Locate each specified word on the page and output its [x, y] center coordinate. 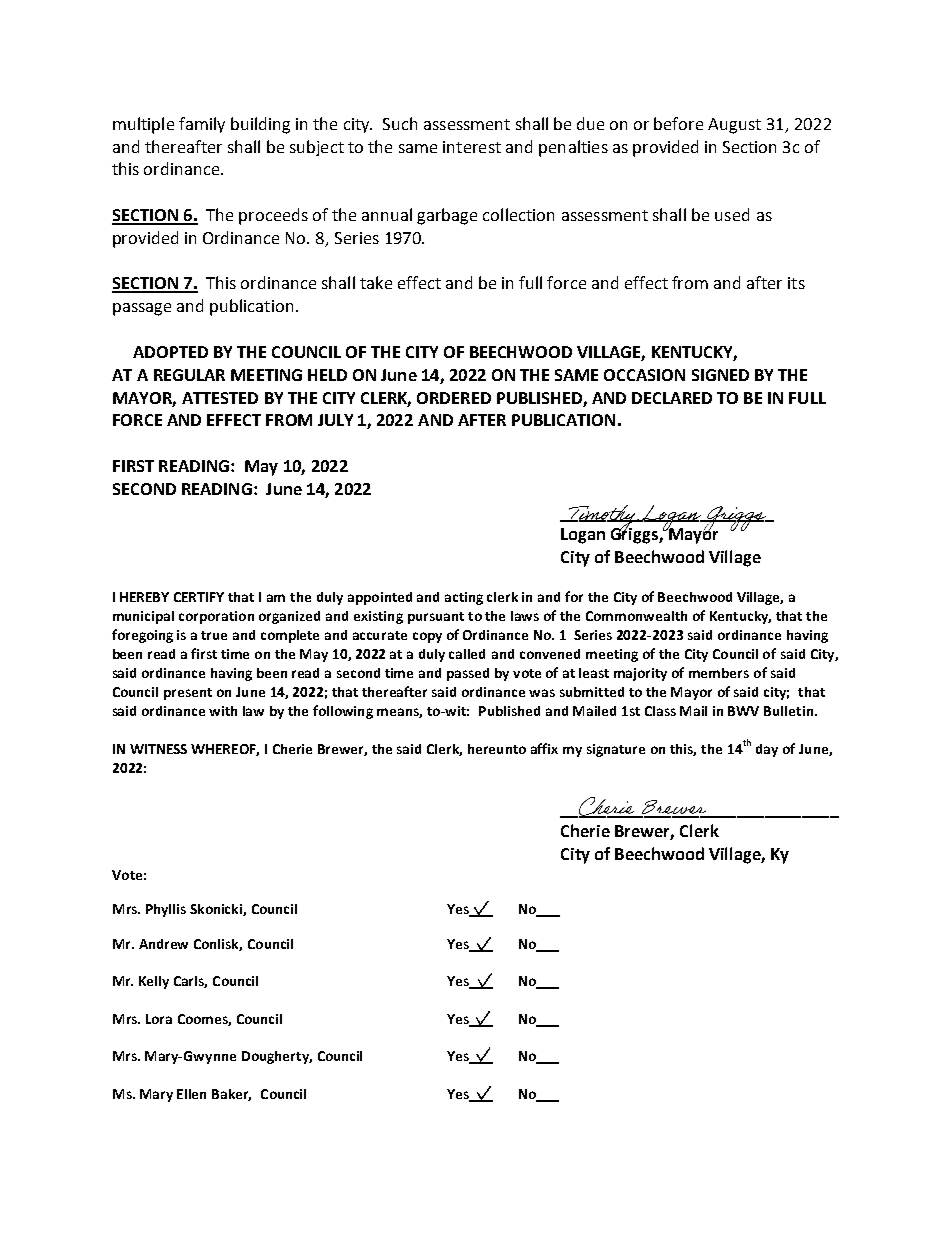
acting [464, 598]
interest [472, 147]
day [767, 750]
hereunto [497, 749]
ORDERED [454, 398]
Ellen [191, 1094]
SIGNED [720, 375]
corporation [216, 617]
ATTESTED [220, 398]
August [734, 126]
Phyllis [166, 910]
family [202, 125]
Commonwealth [636, 616]
